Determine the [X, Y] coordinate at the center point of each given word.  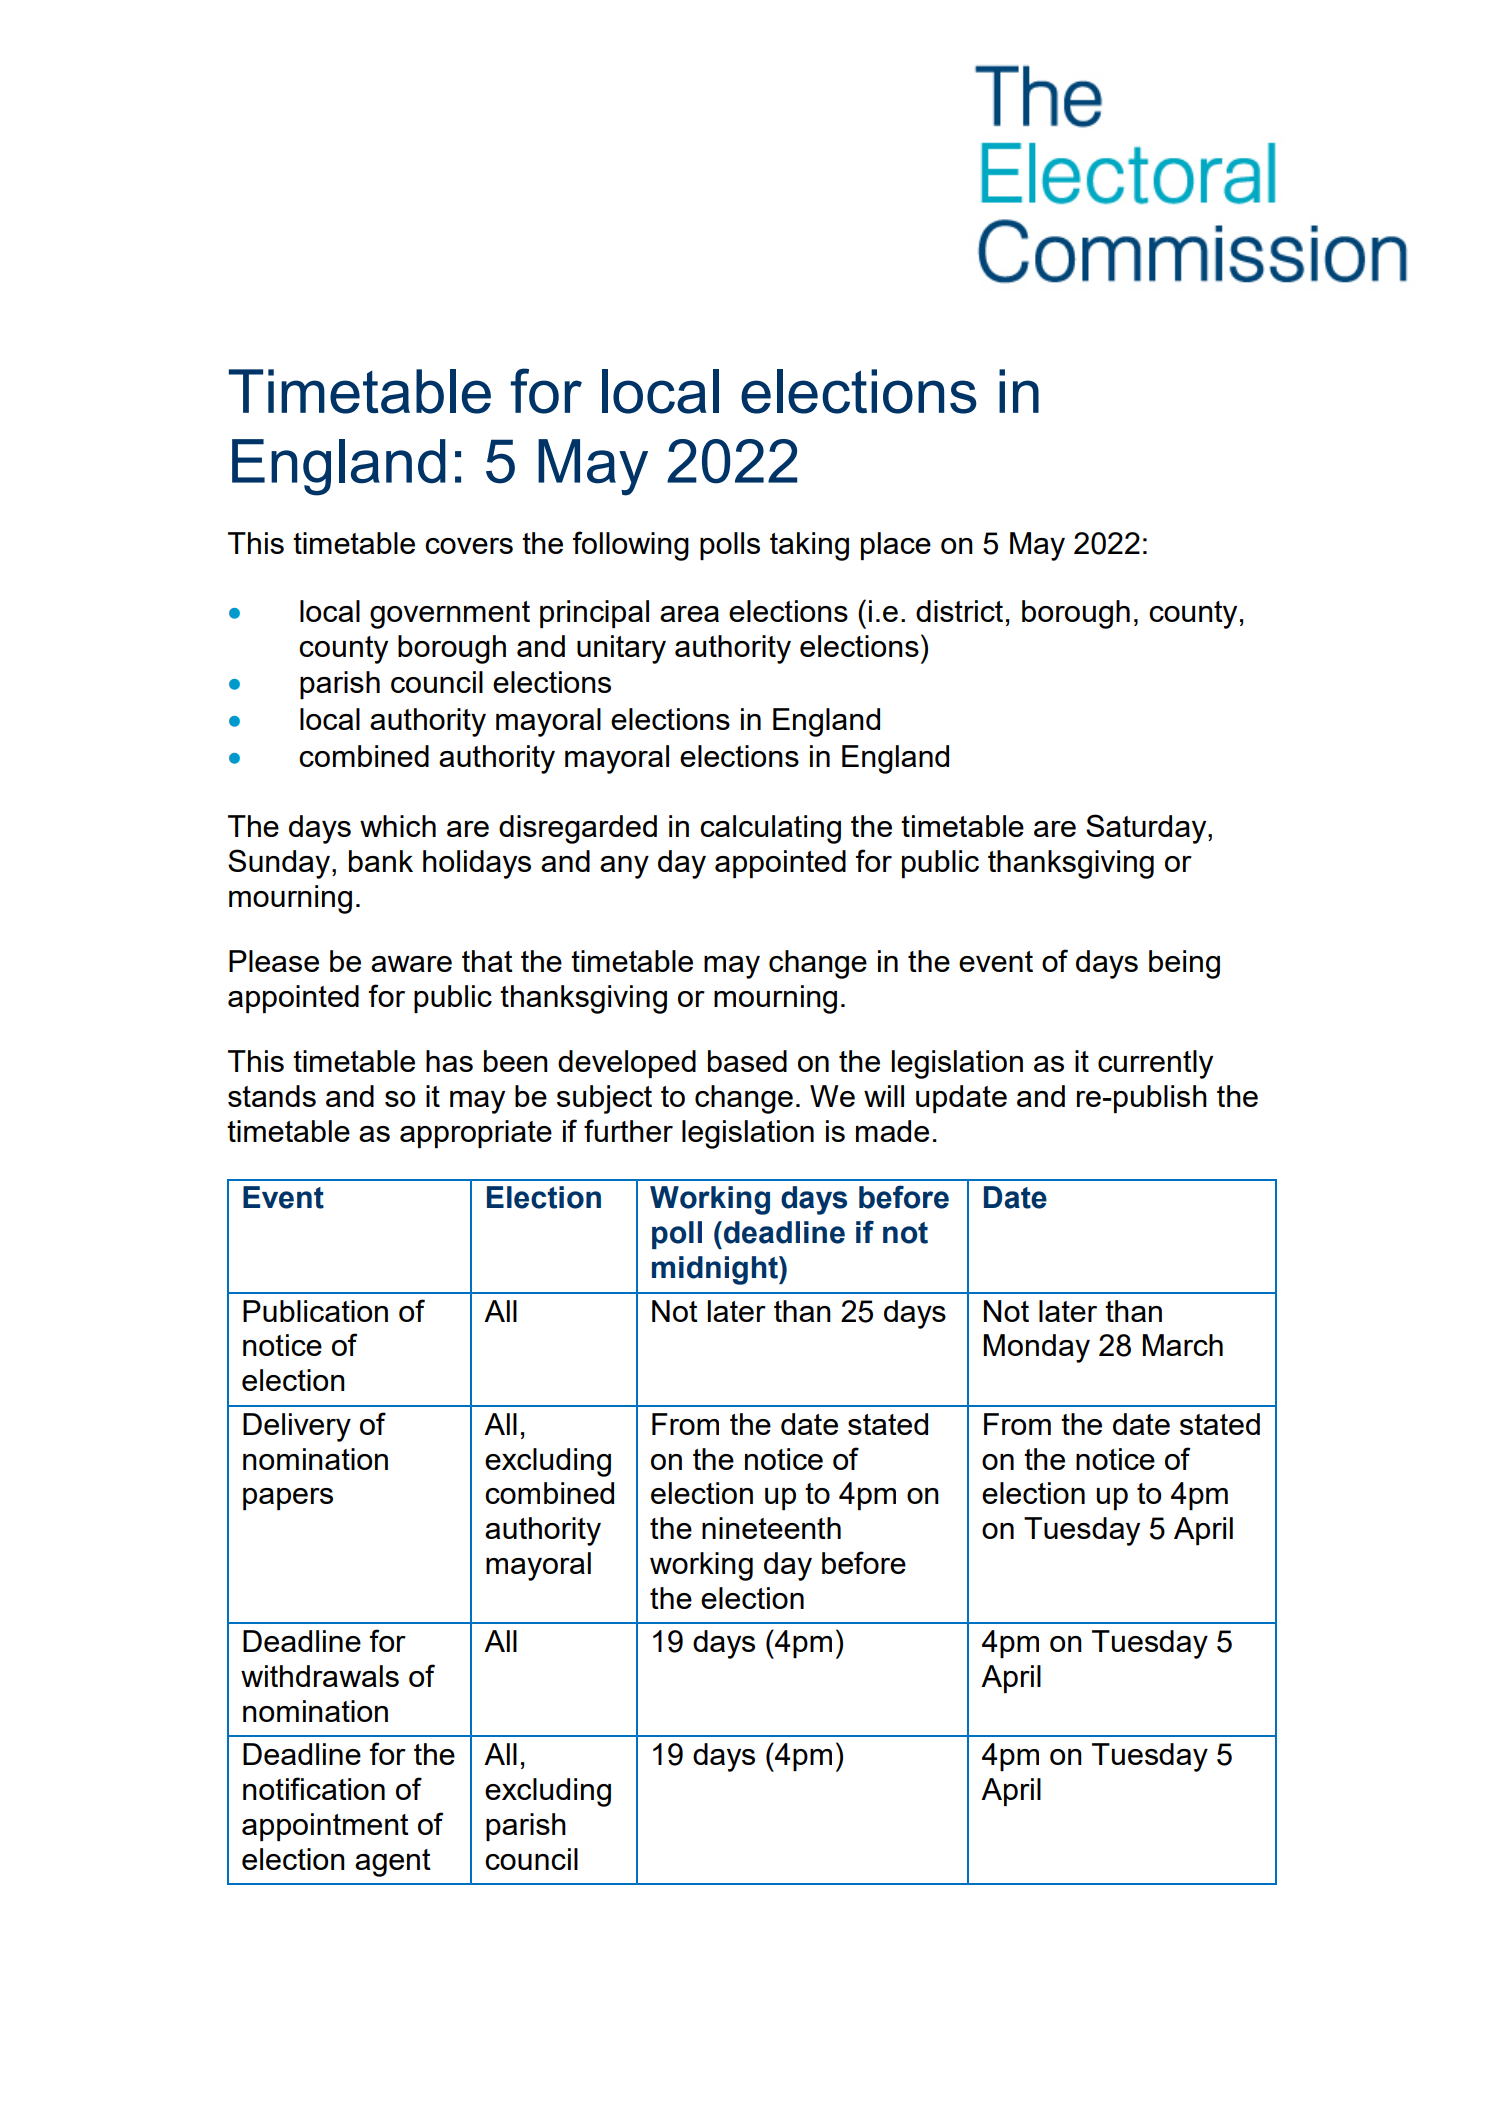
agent [393, 1863]
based [747, 1061]
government [450, 615]
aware [411, 964]
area [689, 614]
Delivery [297, 1427]
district [959, 611]
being [1184, 964]
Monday [1036, 1348]
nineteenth [771, 1528]
